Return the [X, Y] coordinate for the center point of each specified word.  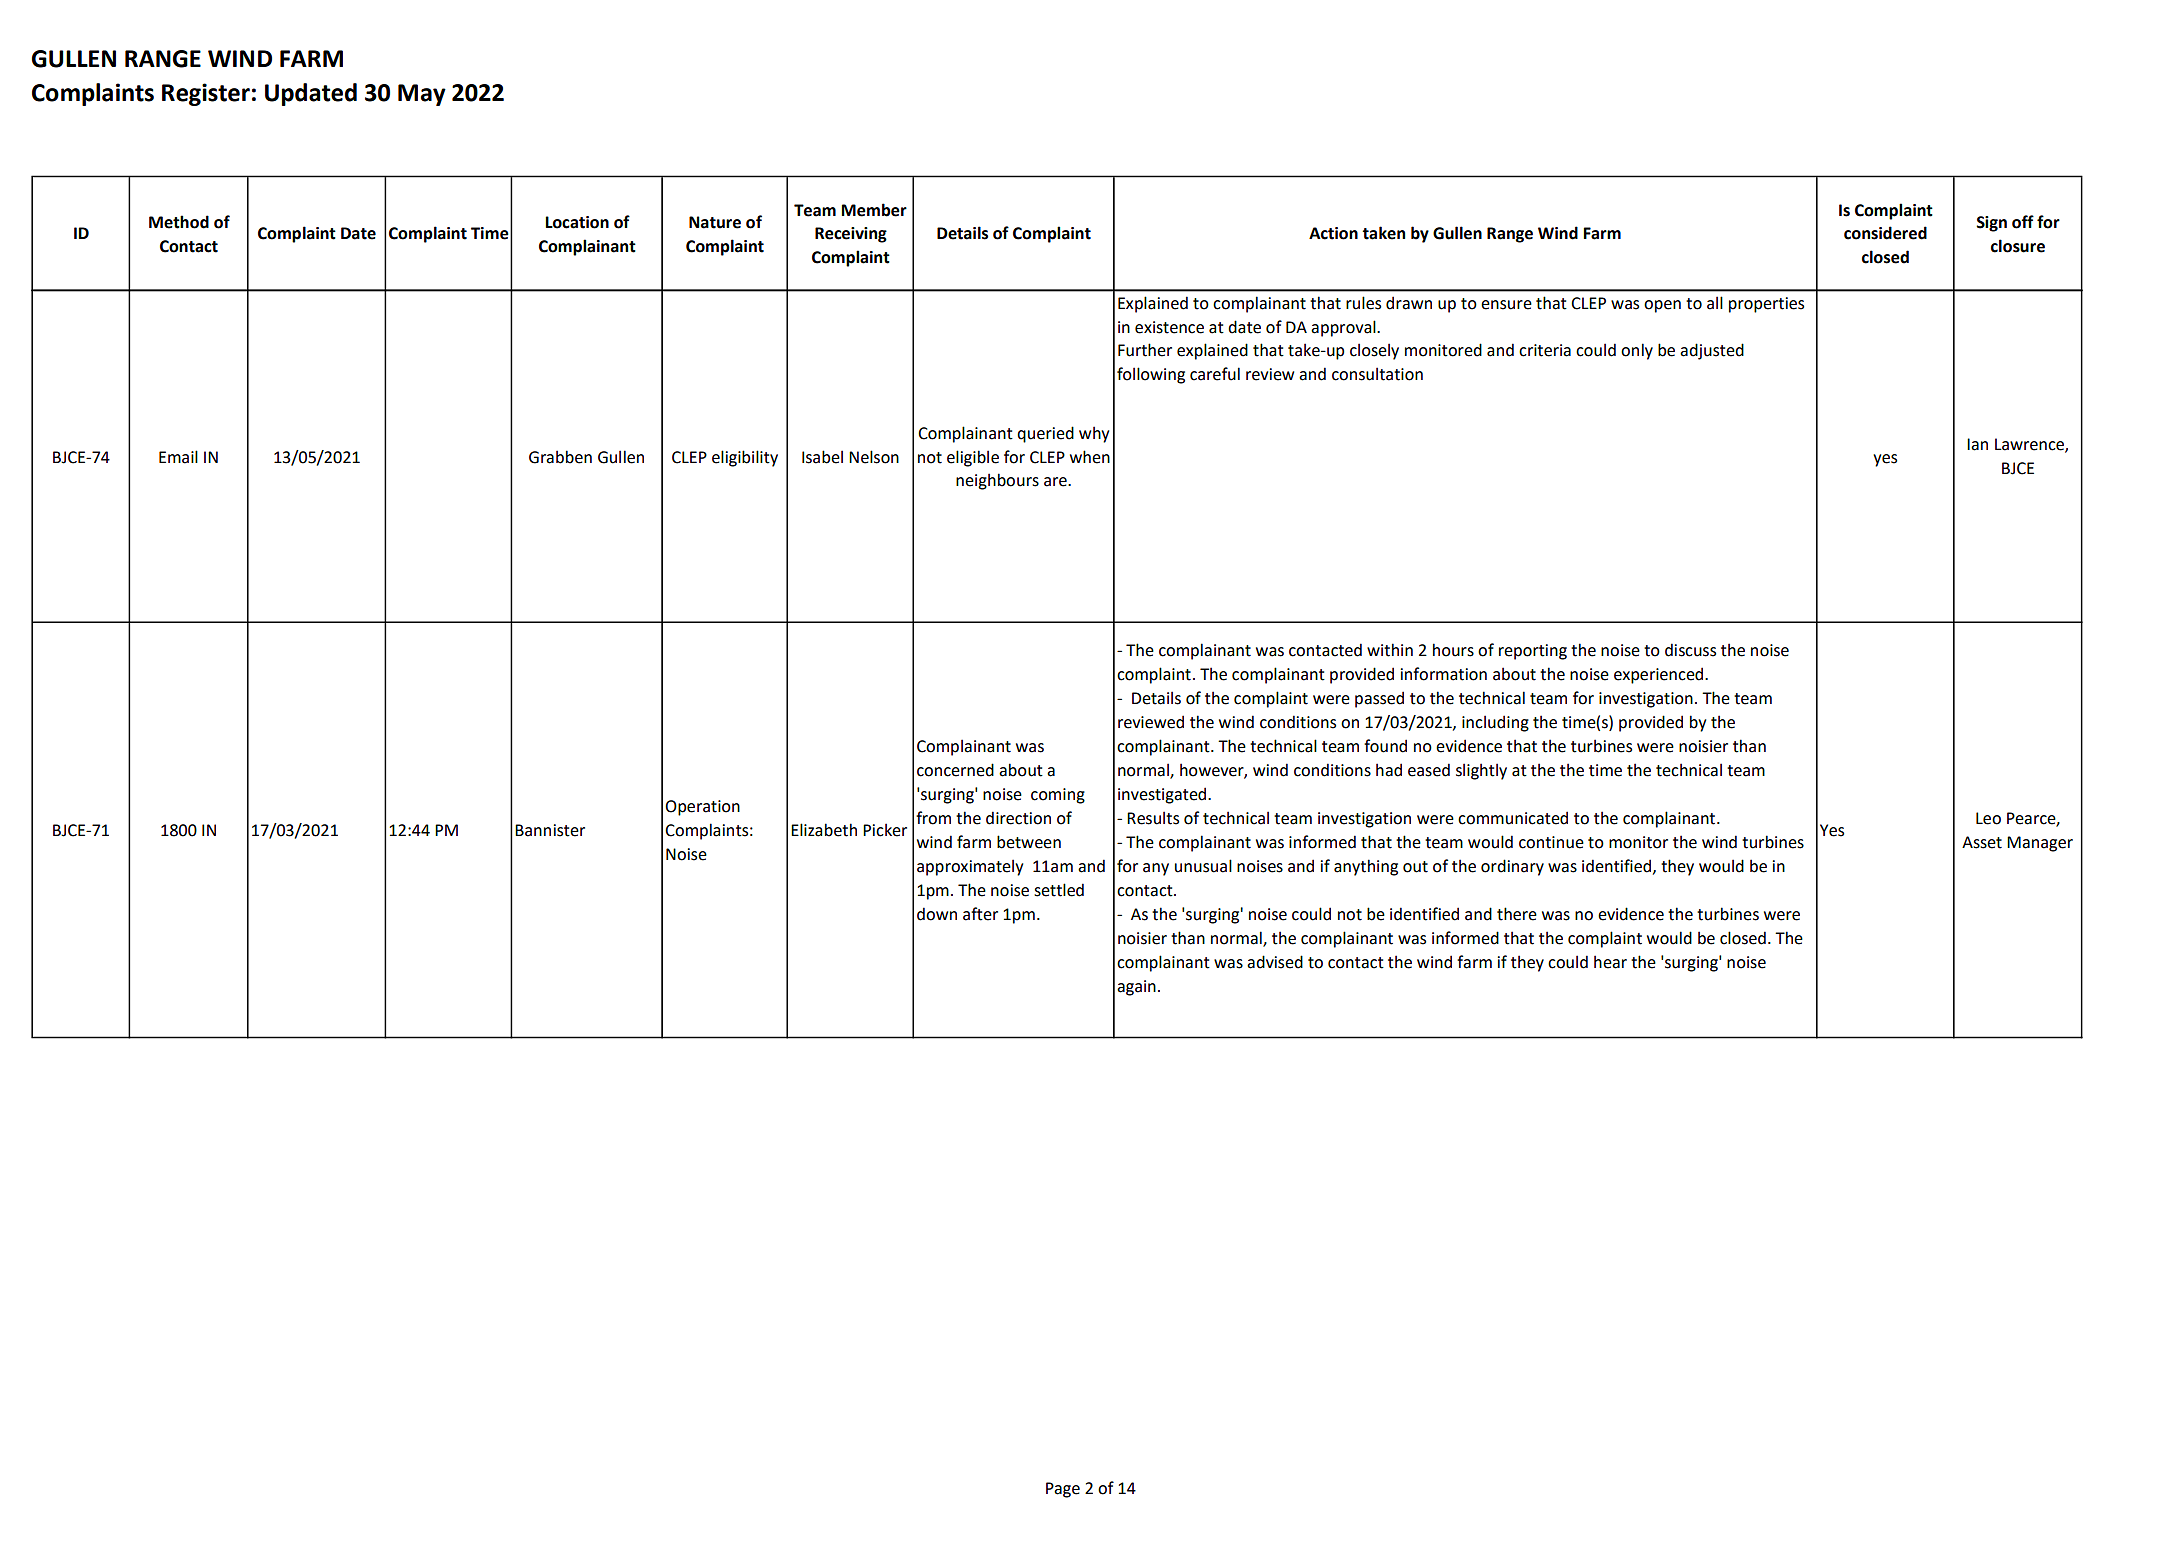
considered [1885, 233]
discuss [1690, 650]
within [1390, 650]
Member [874, 210]
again [1136, 988]
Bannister [550, 830]
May [422, 95]
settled [1059, 890]
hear [1610, 962]
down [937, 914]
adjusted [1712, 351]
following [1151, 375]
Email [178, 457]
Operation [702, 808]
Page [1063, 1490]
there [1517, 914]
